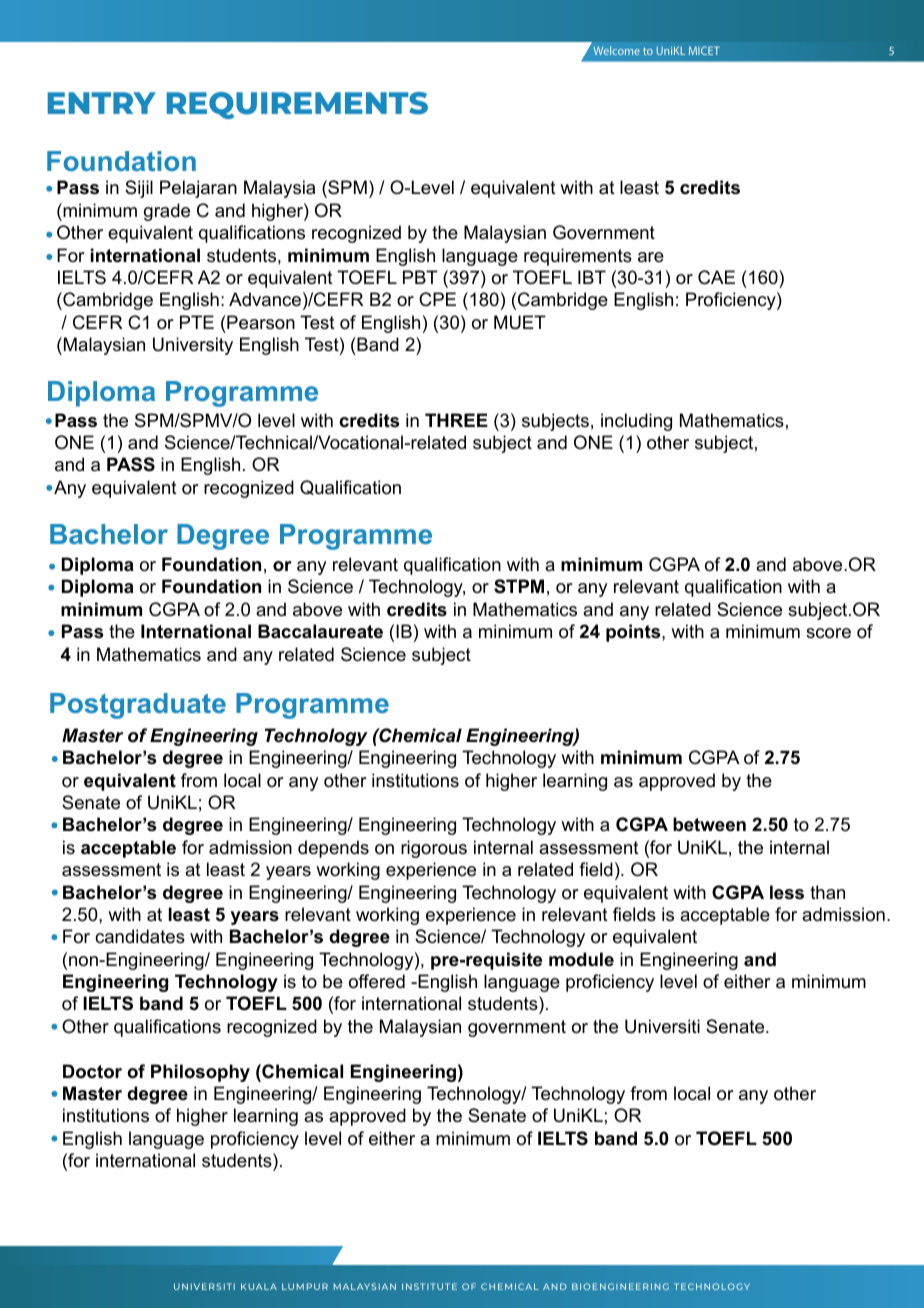  I want to click on are, so click(651, 257).
